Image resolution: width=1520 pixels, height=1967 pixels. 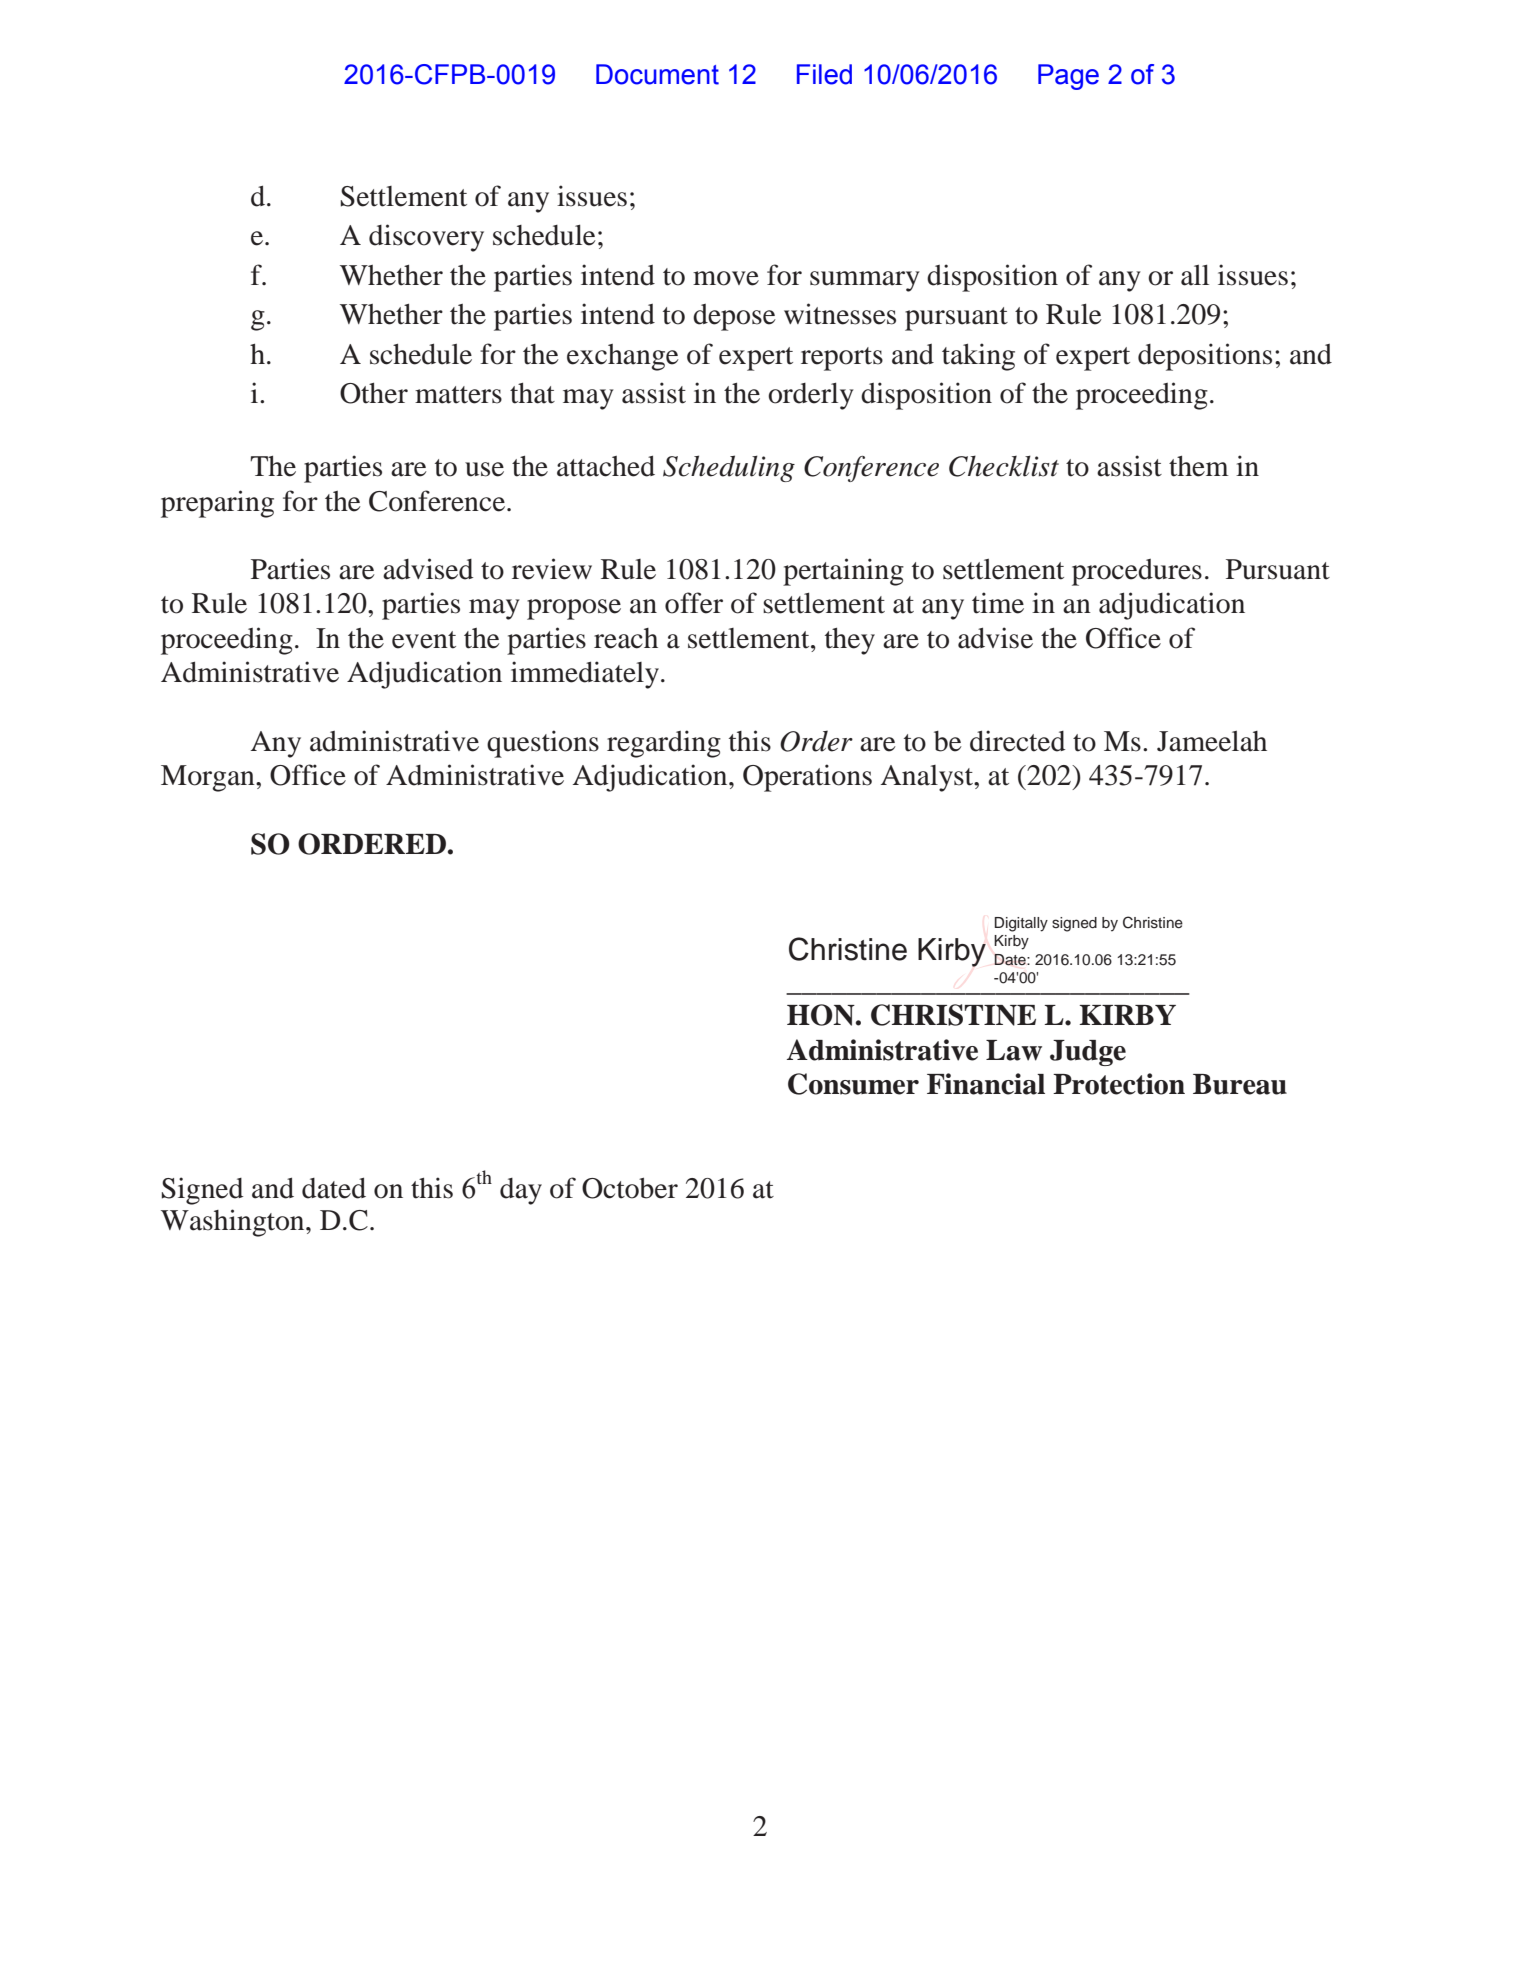 What do you see at coordinates (426, 238) in the screenshot?
I see `discovery` at bounding box center [426, 238].
